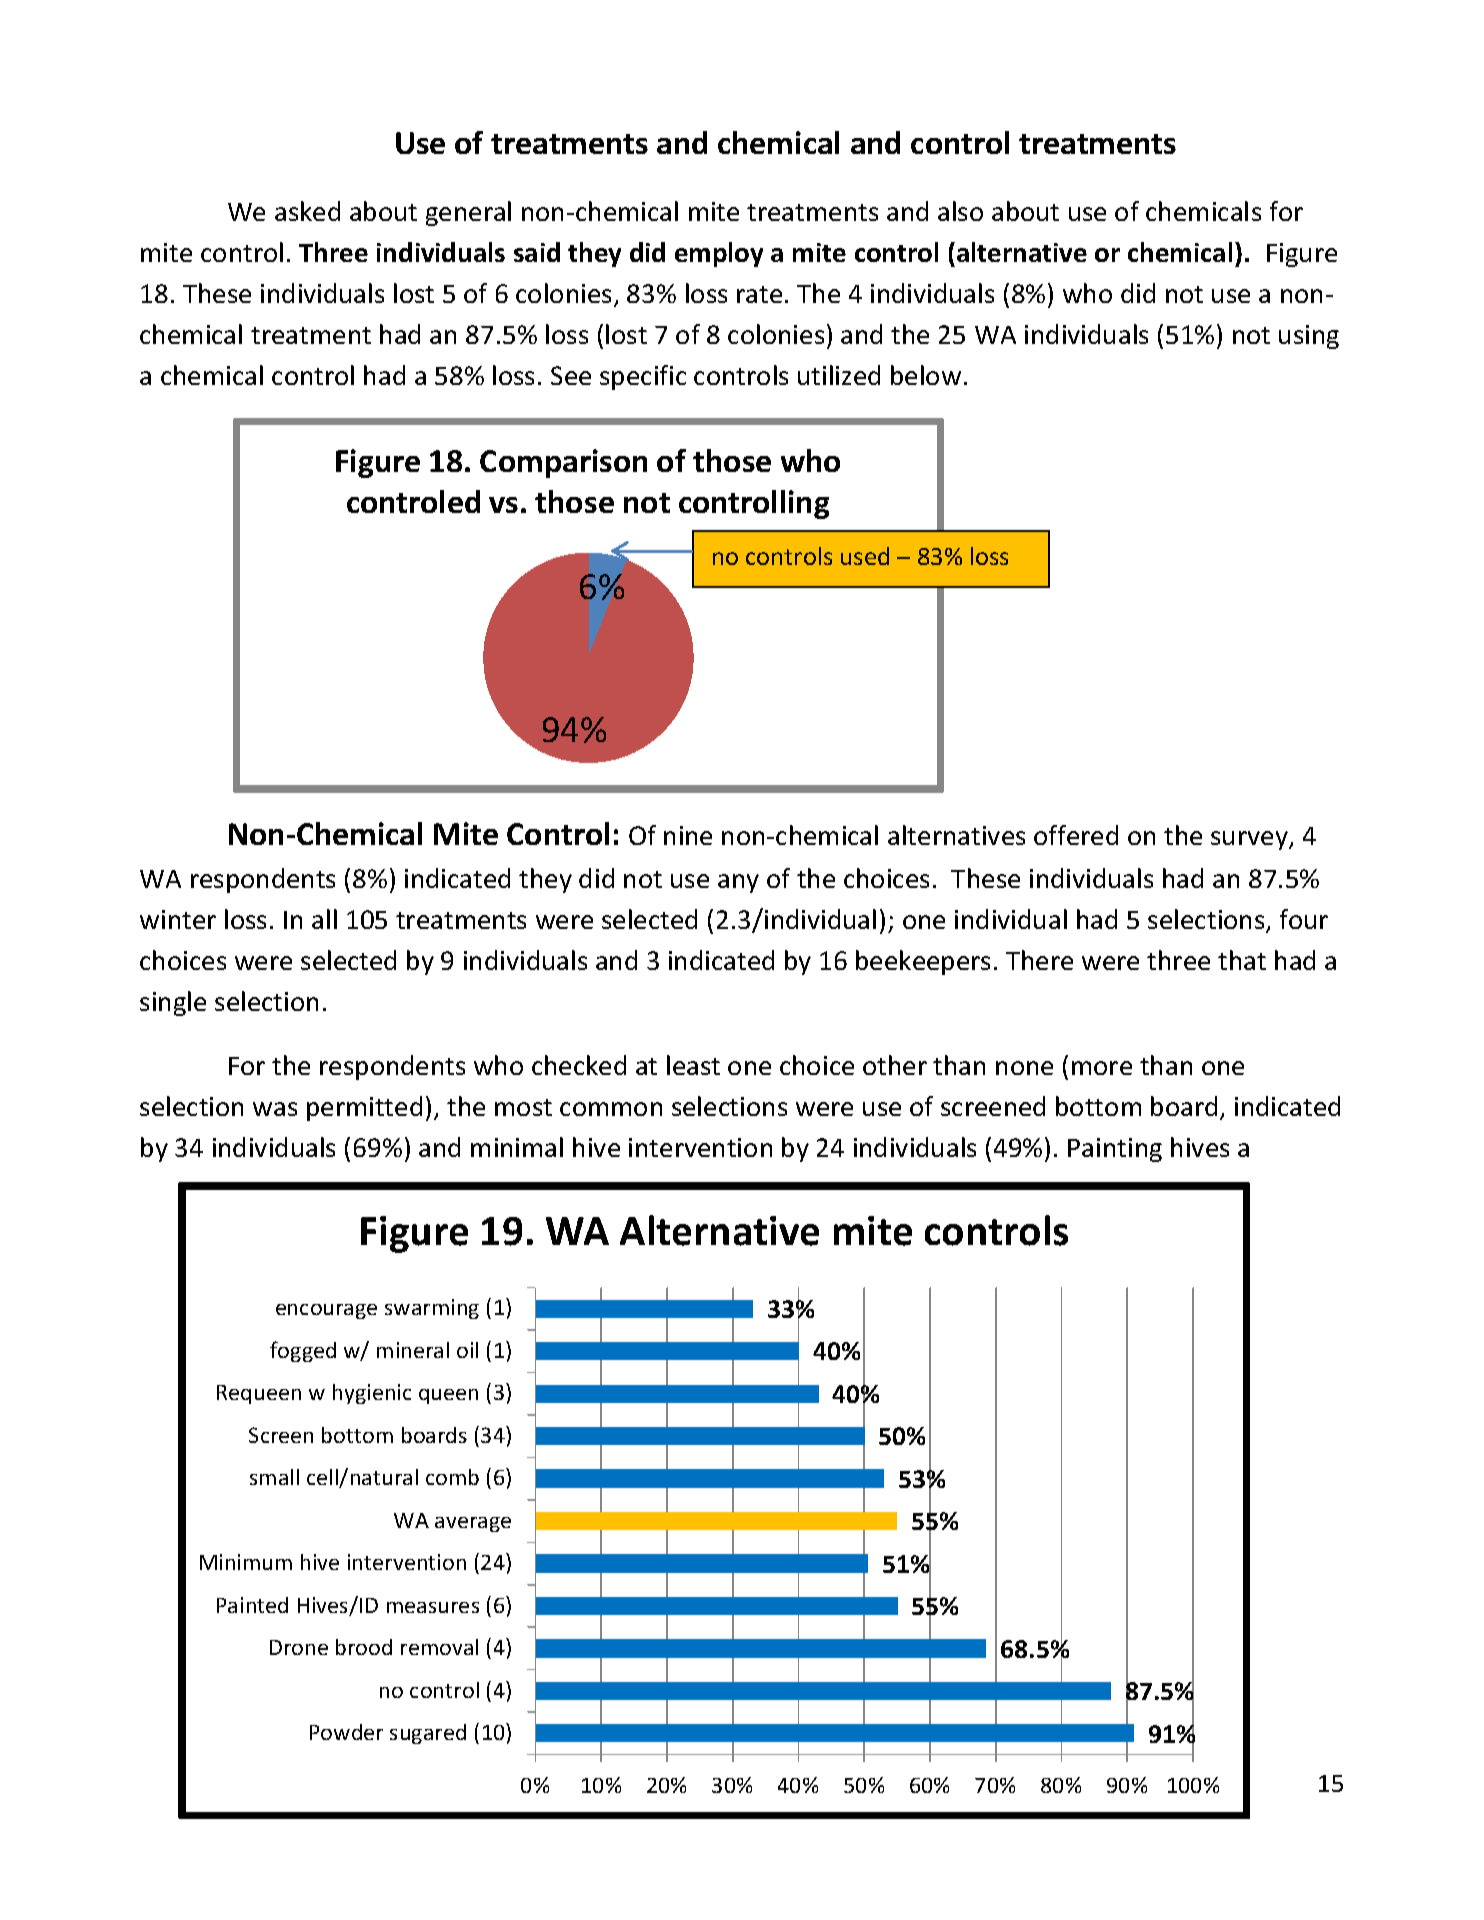  Describe the element at coordinates (439, 1647) in the screenshot. I see `removal` at that location.
